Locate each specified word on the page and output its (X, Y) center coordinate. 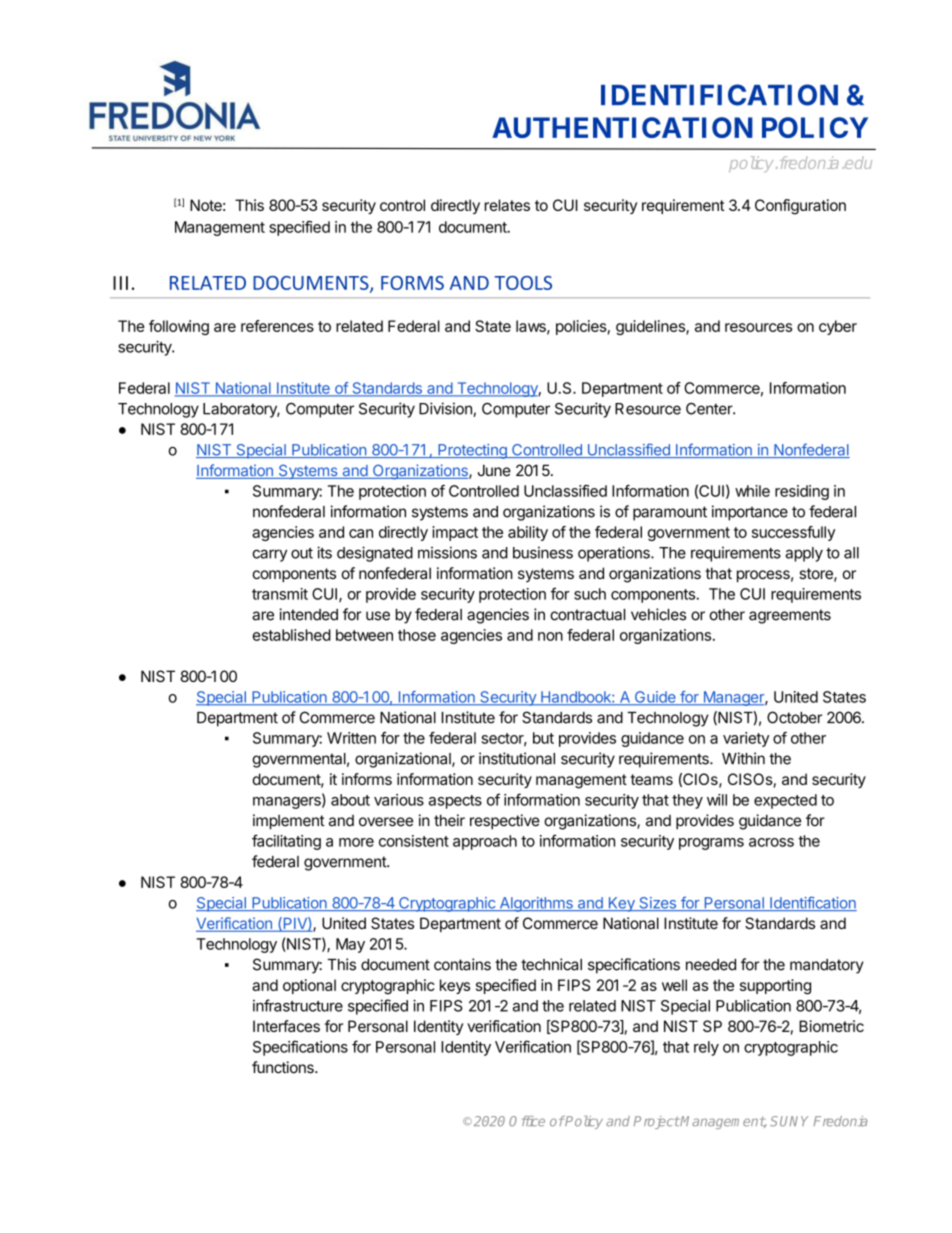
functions (284, 1067)
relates (507, 205)
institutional (517, 758)
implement (289, 822)
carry (270, 555)
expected (785, 801)
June (494, 470)
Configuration (800, 207)
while (752, 491)
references (277, 326)
